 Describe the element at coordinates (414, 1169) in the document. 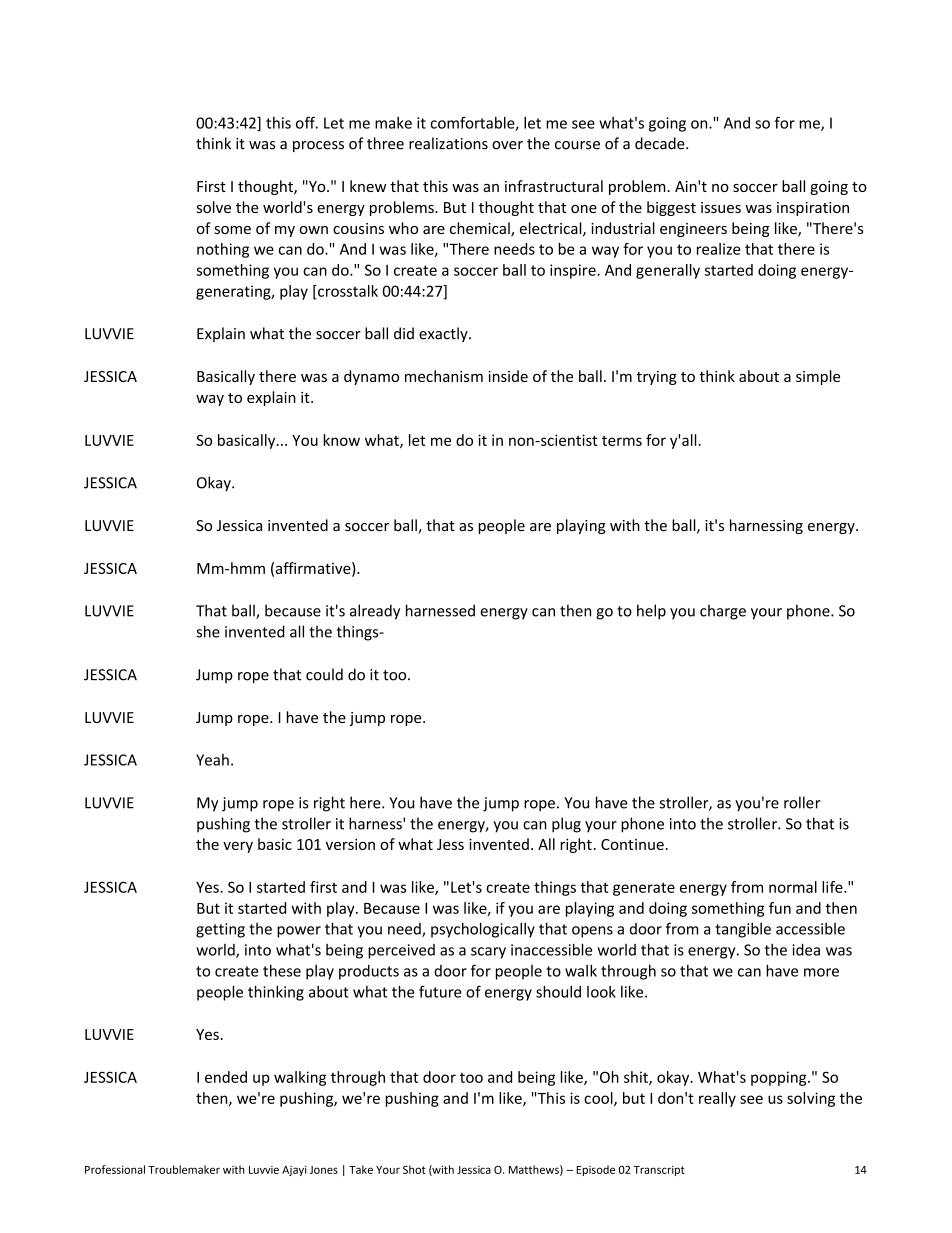

I see `Shot` at that location.
